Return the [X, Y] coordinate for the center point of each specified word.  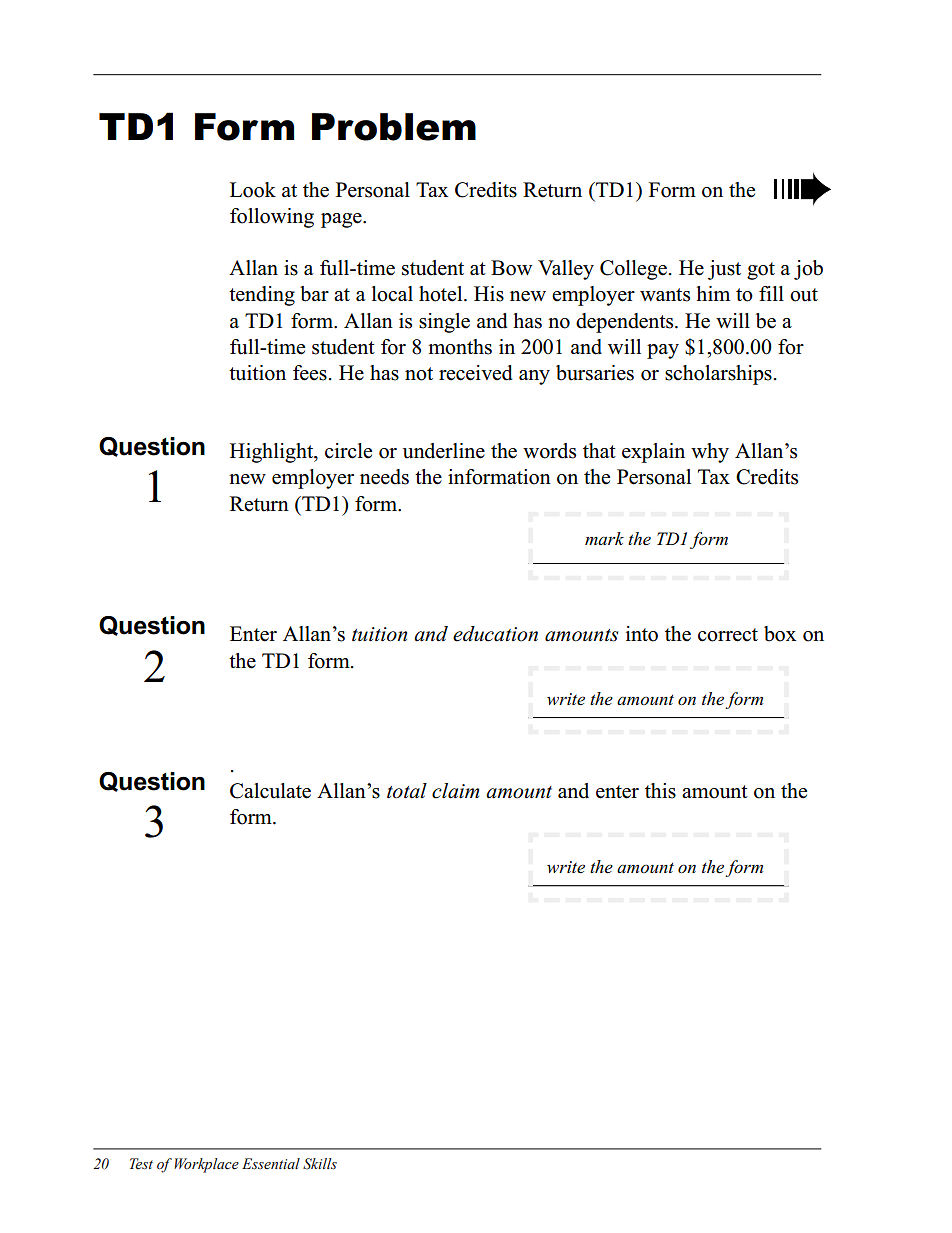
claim [455, 791]
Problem [394, 127]
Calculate [270, 791]
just [724, 270]
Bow [511, 268]
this [660, 791]
